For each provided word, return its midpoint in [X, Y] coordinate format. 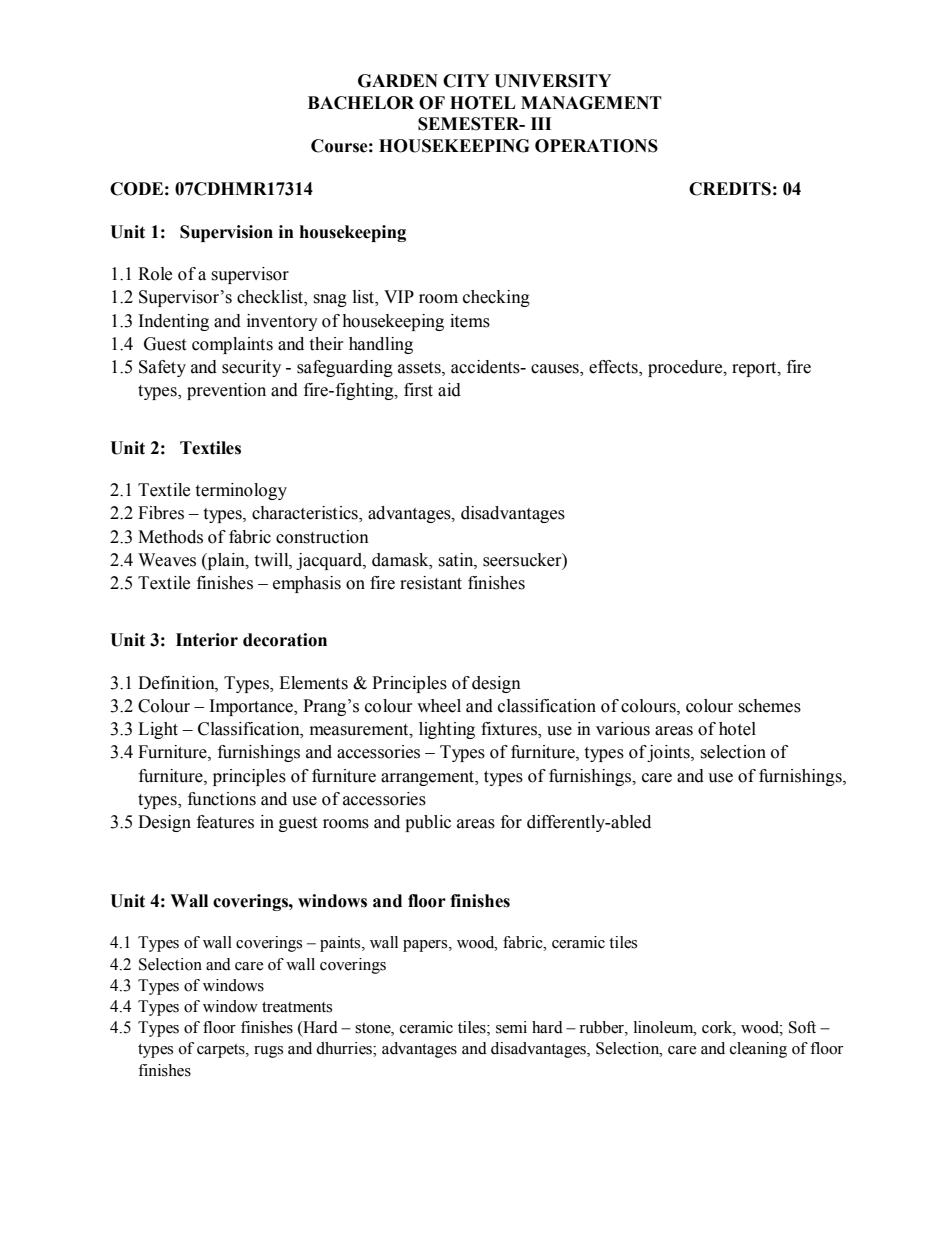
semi [511, 1027]
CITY [466, 81]
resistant [431, 583]
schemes [769, 706]
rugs [268, 1052]
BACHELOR [361, 103]
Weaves [167, 560]
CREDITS [730, 189]
